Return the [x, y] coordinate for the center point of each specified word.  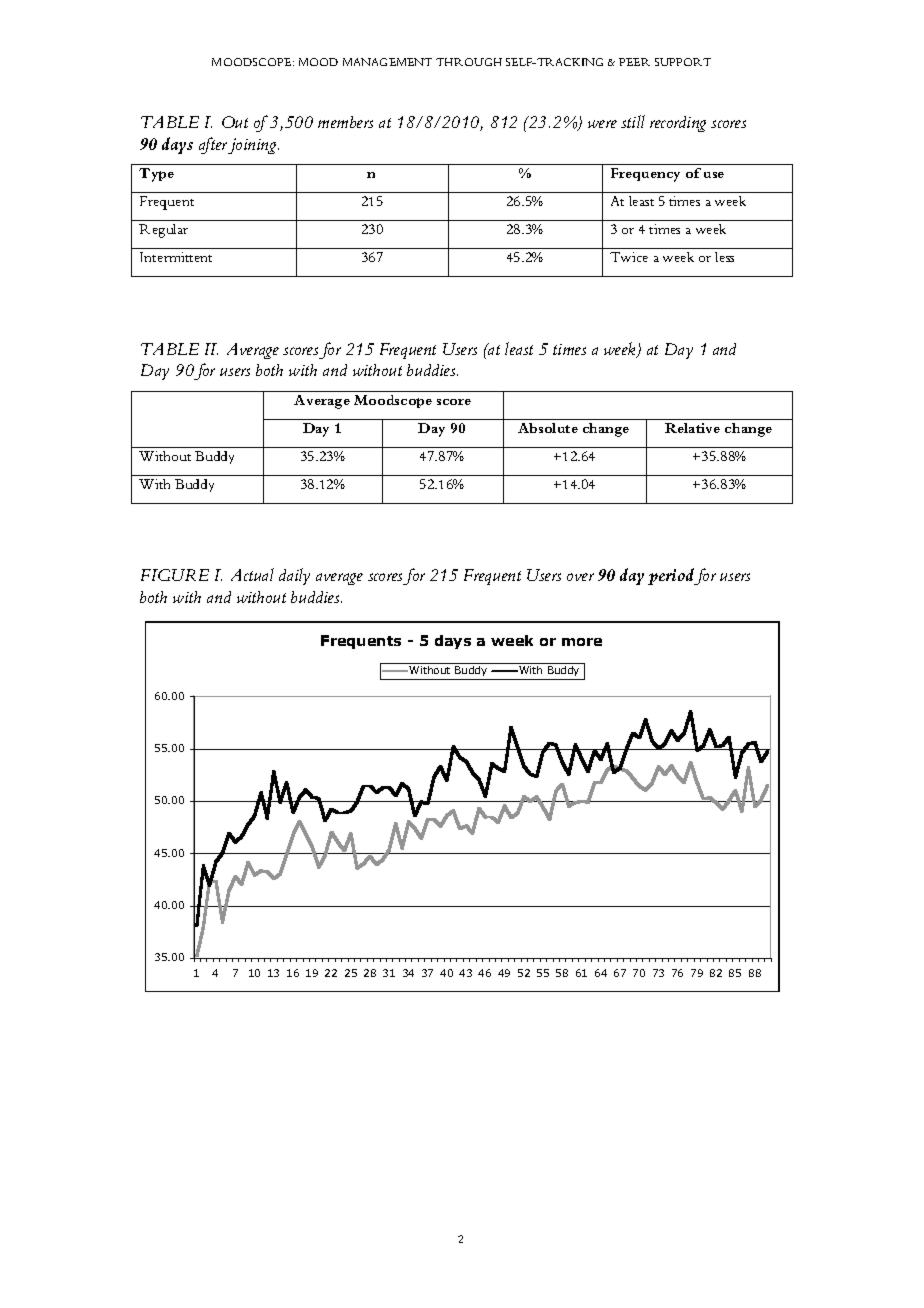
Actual [252, 574]
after [214, 145]
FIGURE [175, 575]
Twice [629, 257]
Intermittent [176, 257]
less [724, 257]
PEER [634, 62]
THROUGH [469, 62]
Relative [692, 428]
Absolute [548, 428]
